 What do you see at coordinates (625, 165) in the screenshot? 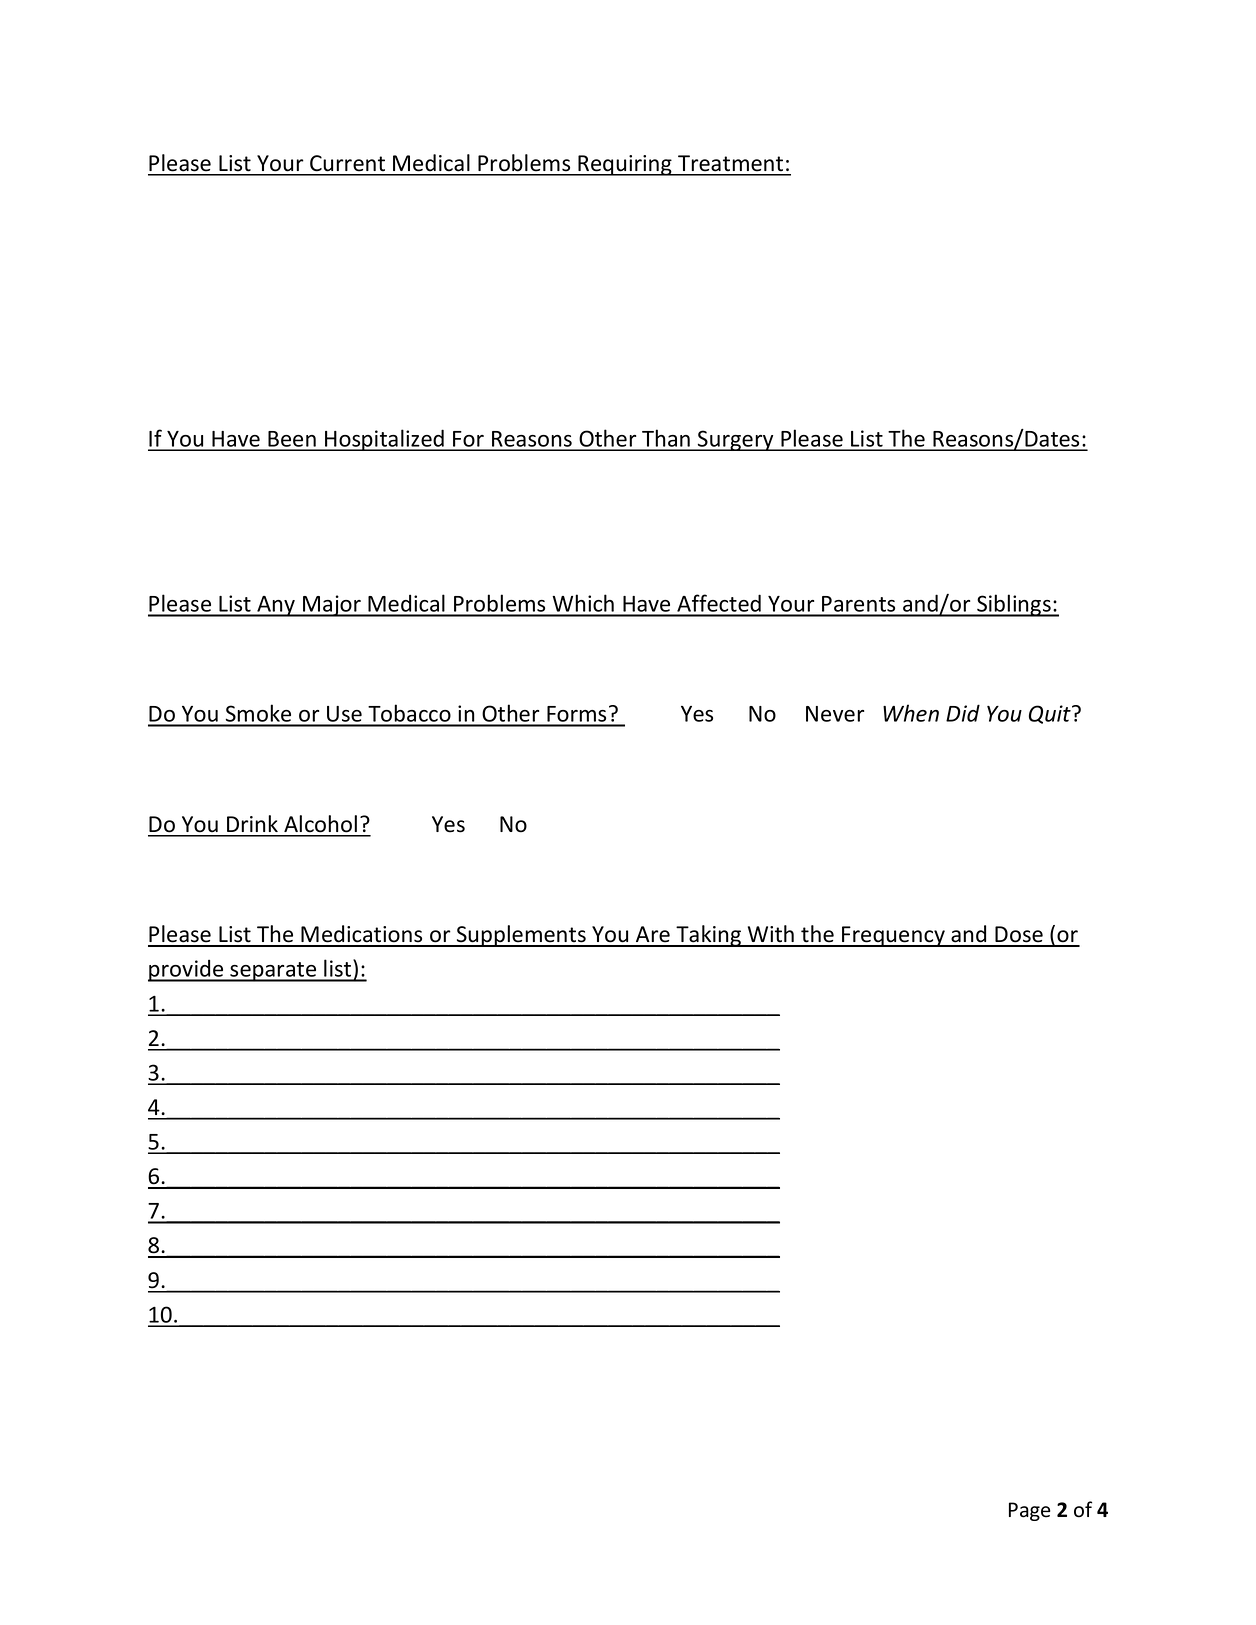
I see `Requiring` at bounding box center [625, 165].
